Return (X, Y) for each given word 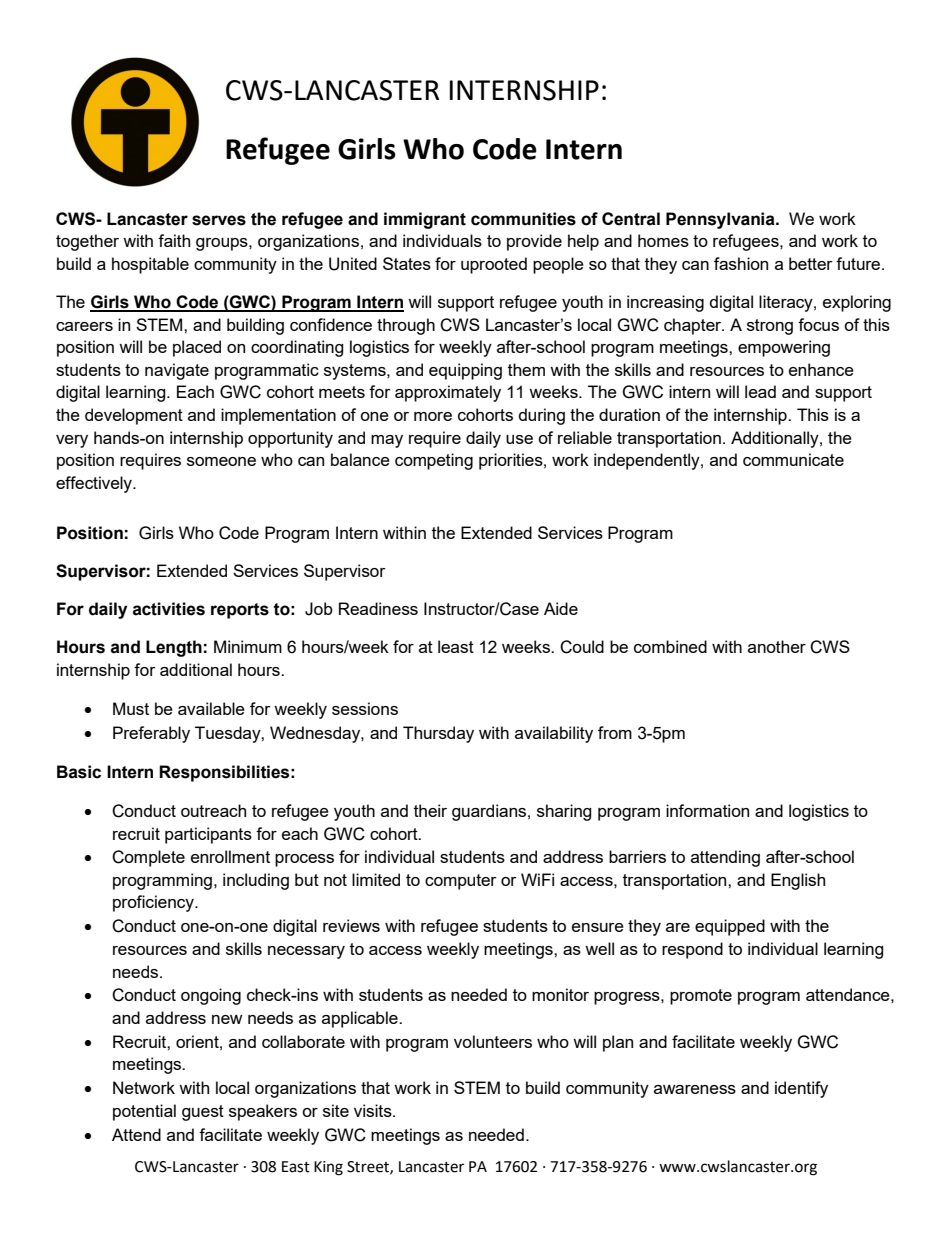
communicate (793, 459)
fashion (741, 263)
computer (461, 882)
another (777, 646)
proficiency (154, 903)
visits (374, 1110)
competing (434, 461)
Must (131, 708)
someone (221, 461)
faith (174, 240)
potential (144, 1112)
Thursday (438, 734)
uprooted (494, 265)
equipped (730, 927)
